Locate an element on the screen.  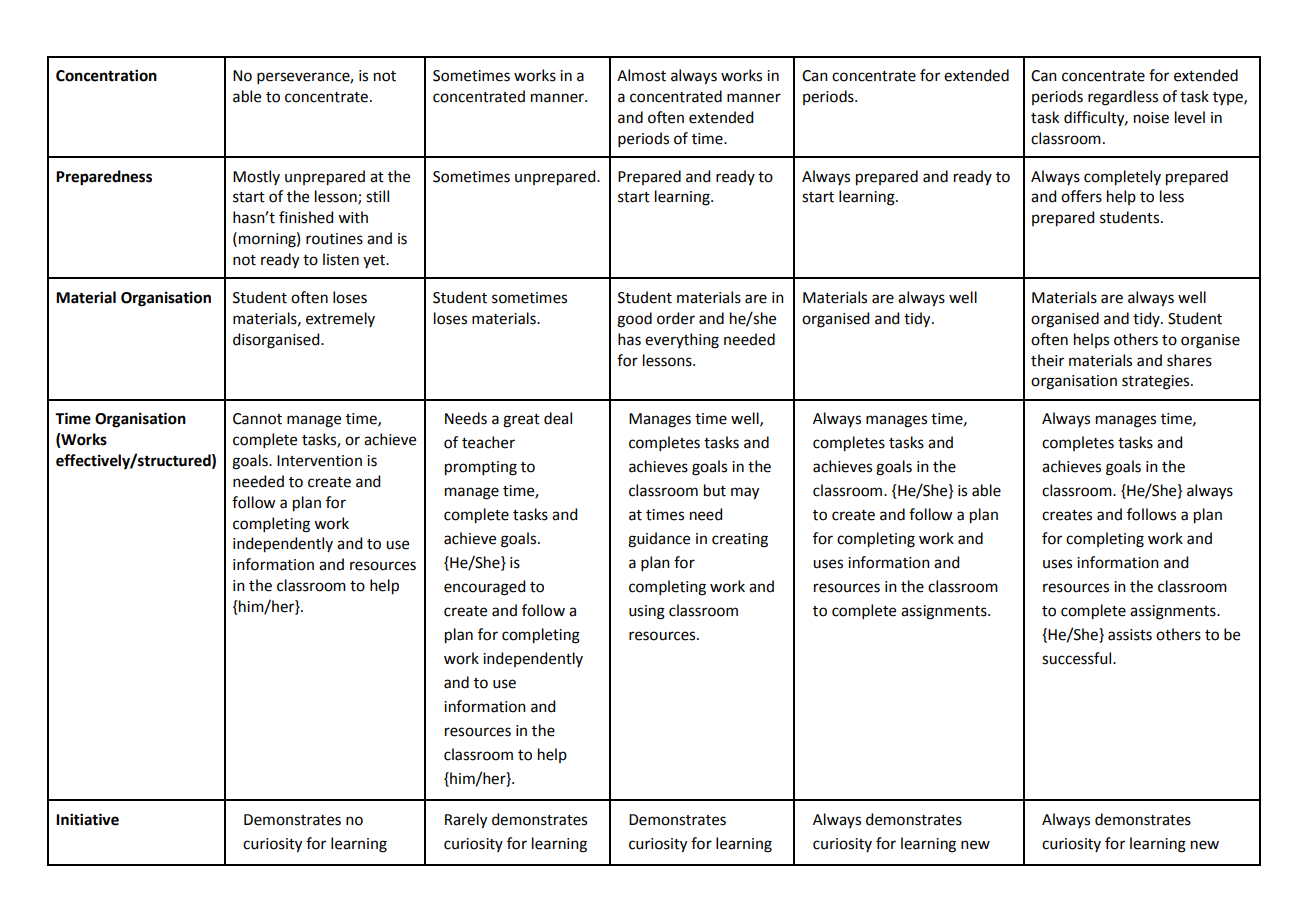
Cannot is located at coordinates (257, 419).
